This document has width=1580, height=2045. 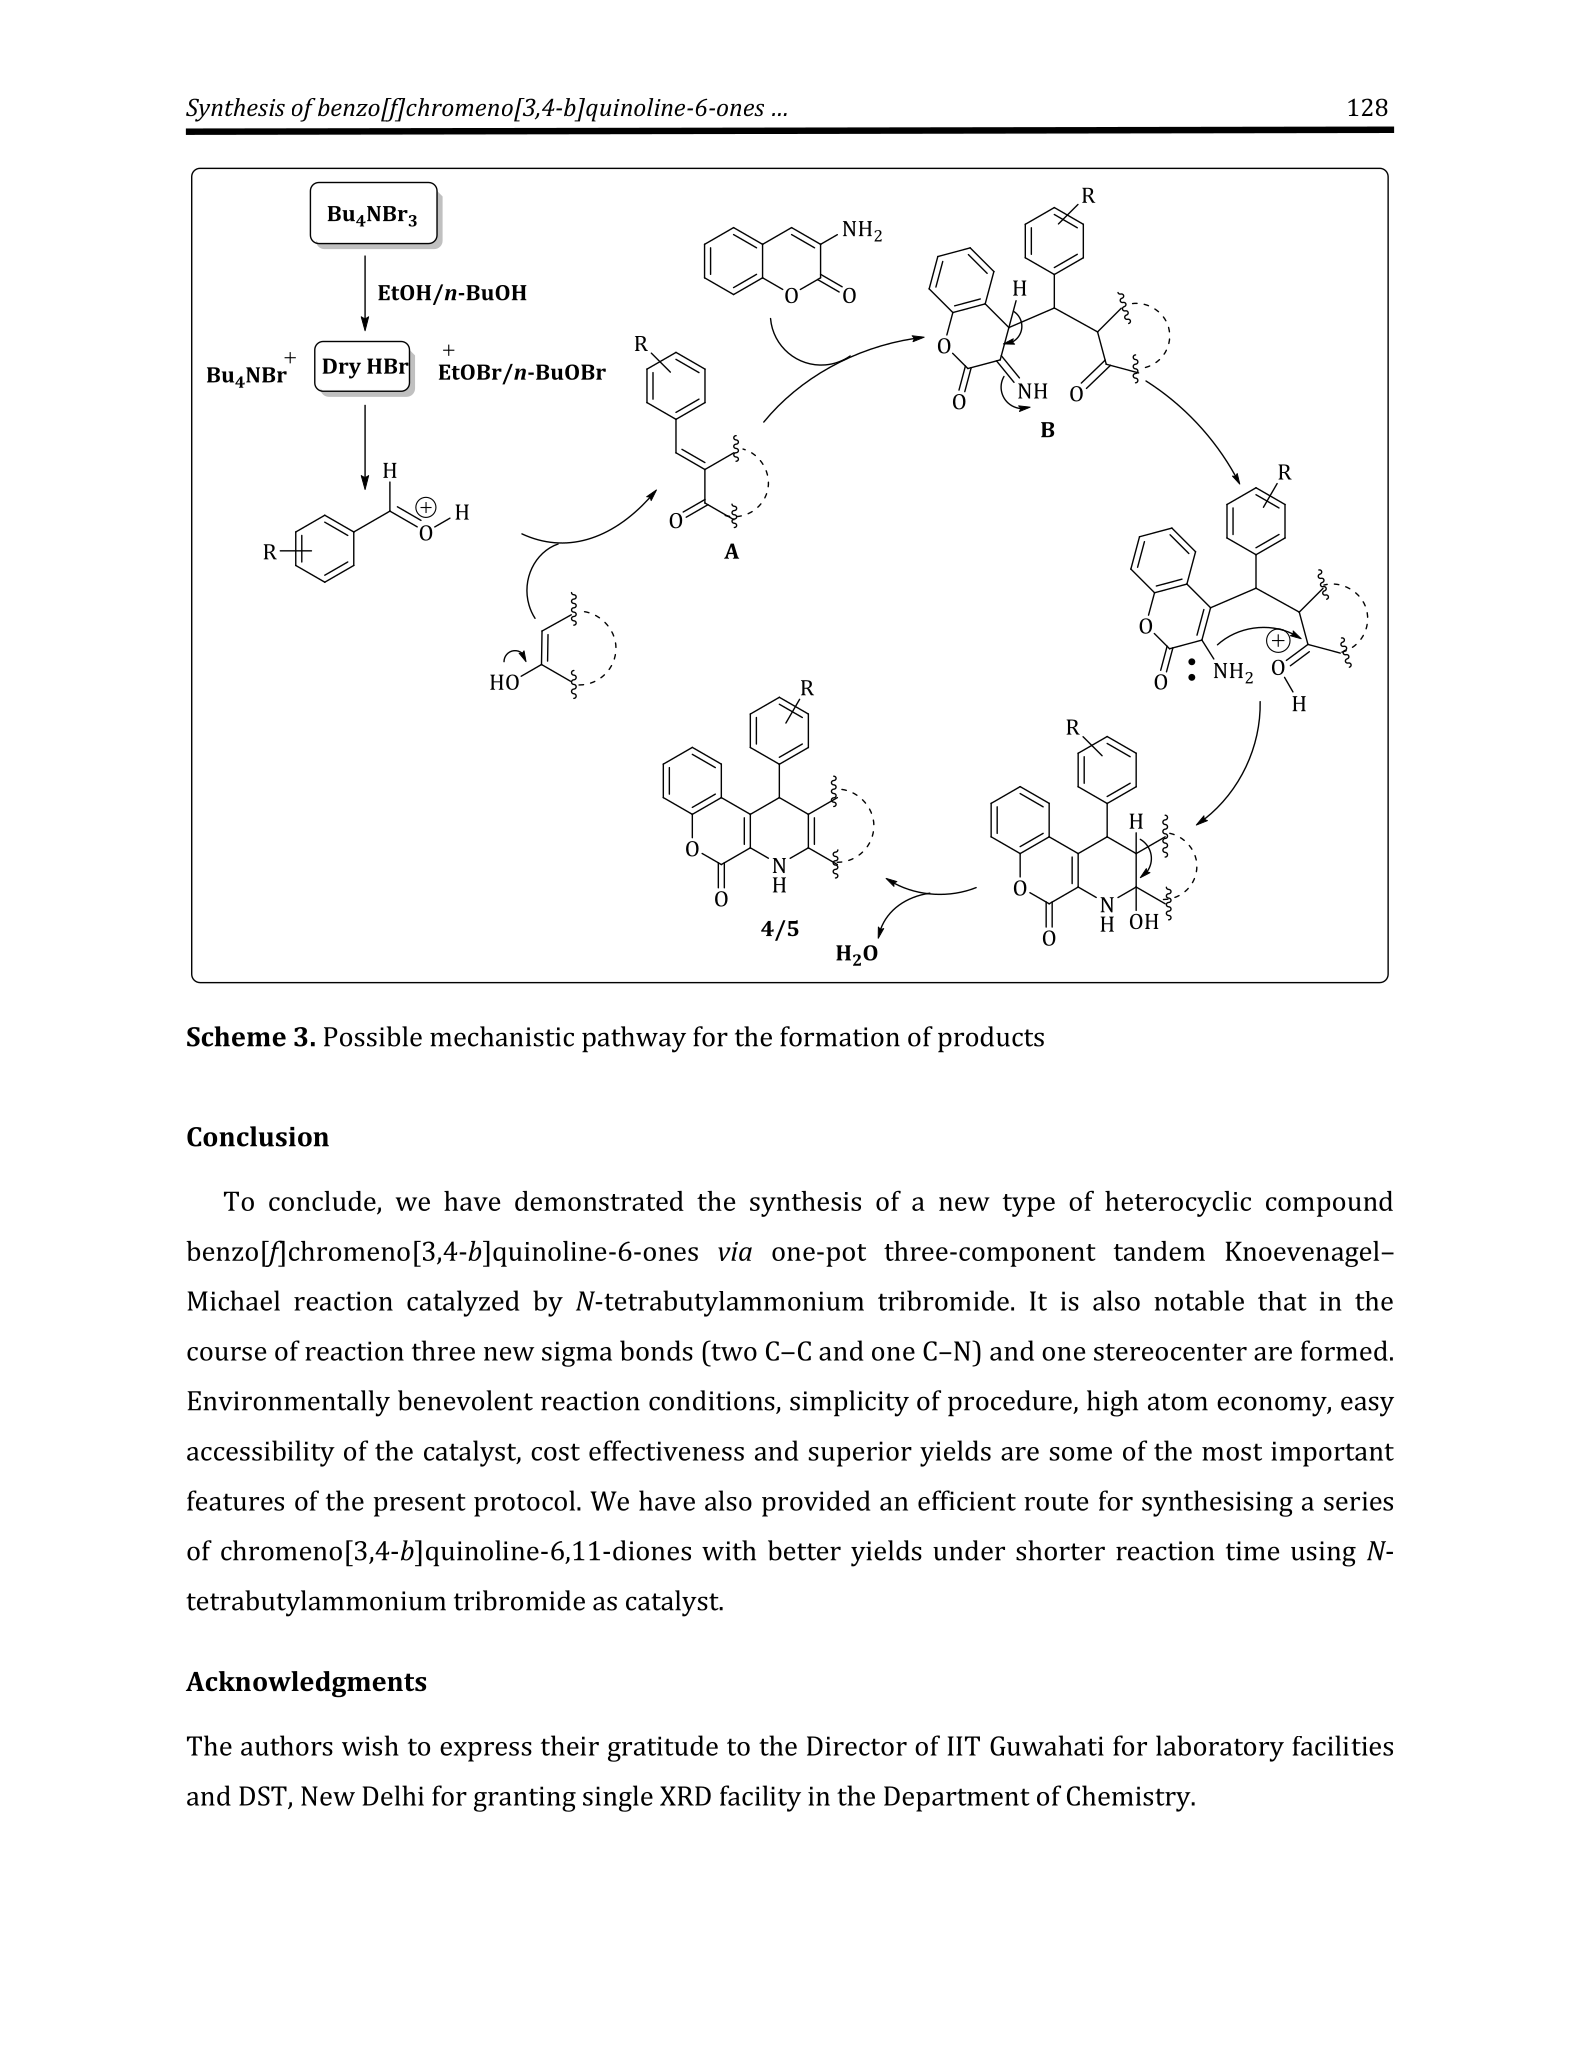 What do you see at coordinates (1199, 1300) in the document?
I see `notable` at bounding box center [1199, 1300].
